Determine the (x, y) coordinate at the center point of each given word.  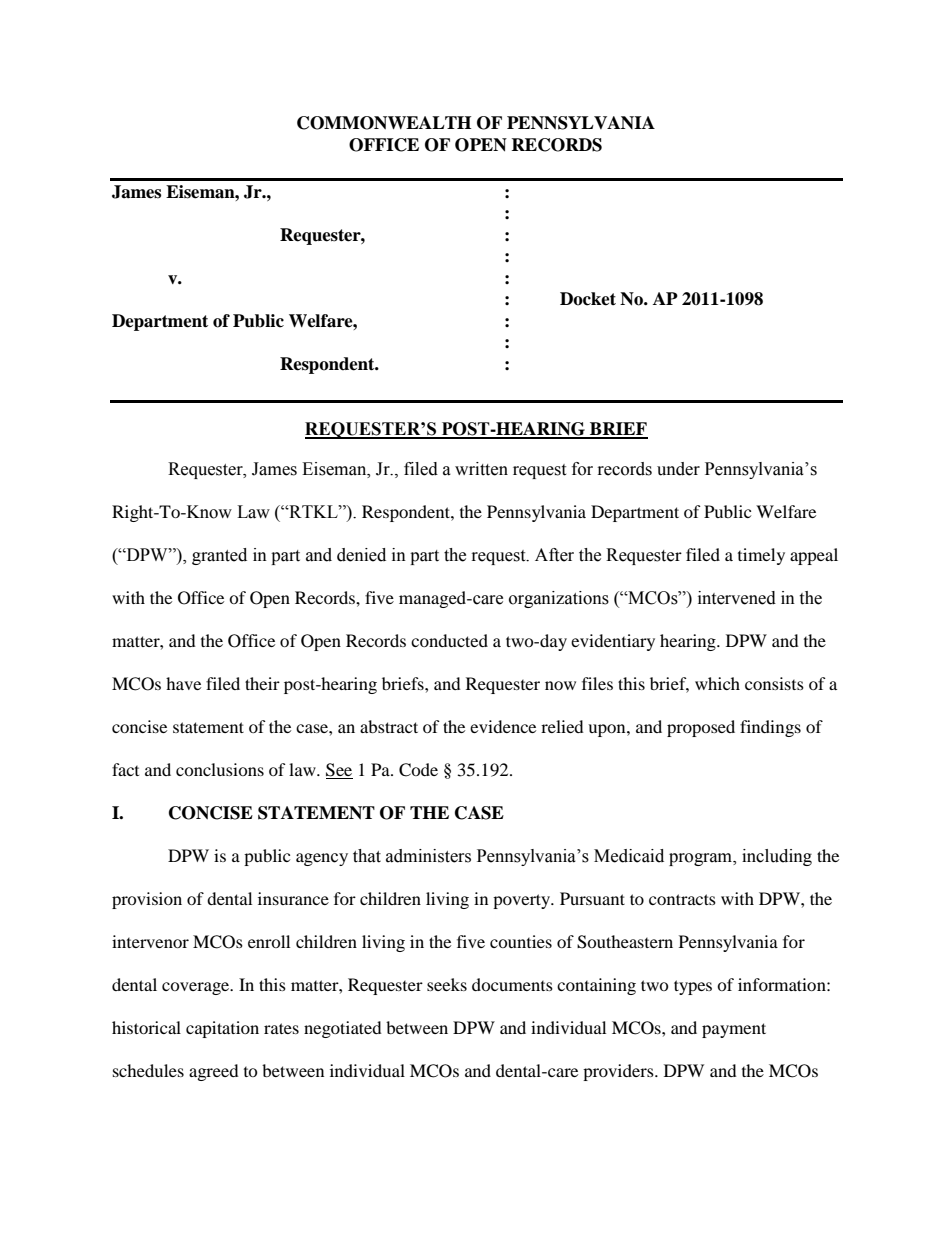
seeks (447, 984)
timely (761, 556)
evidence (503, 726)
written (481, 469)
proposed (701, 728)
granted (219, 556)
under (678, 469)
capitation (222, 1029)
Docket (588, 299)
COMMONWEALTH (384, 123)
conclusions (220, 769)
